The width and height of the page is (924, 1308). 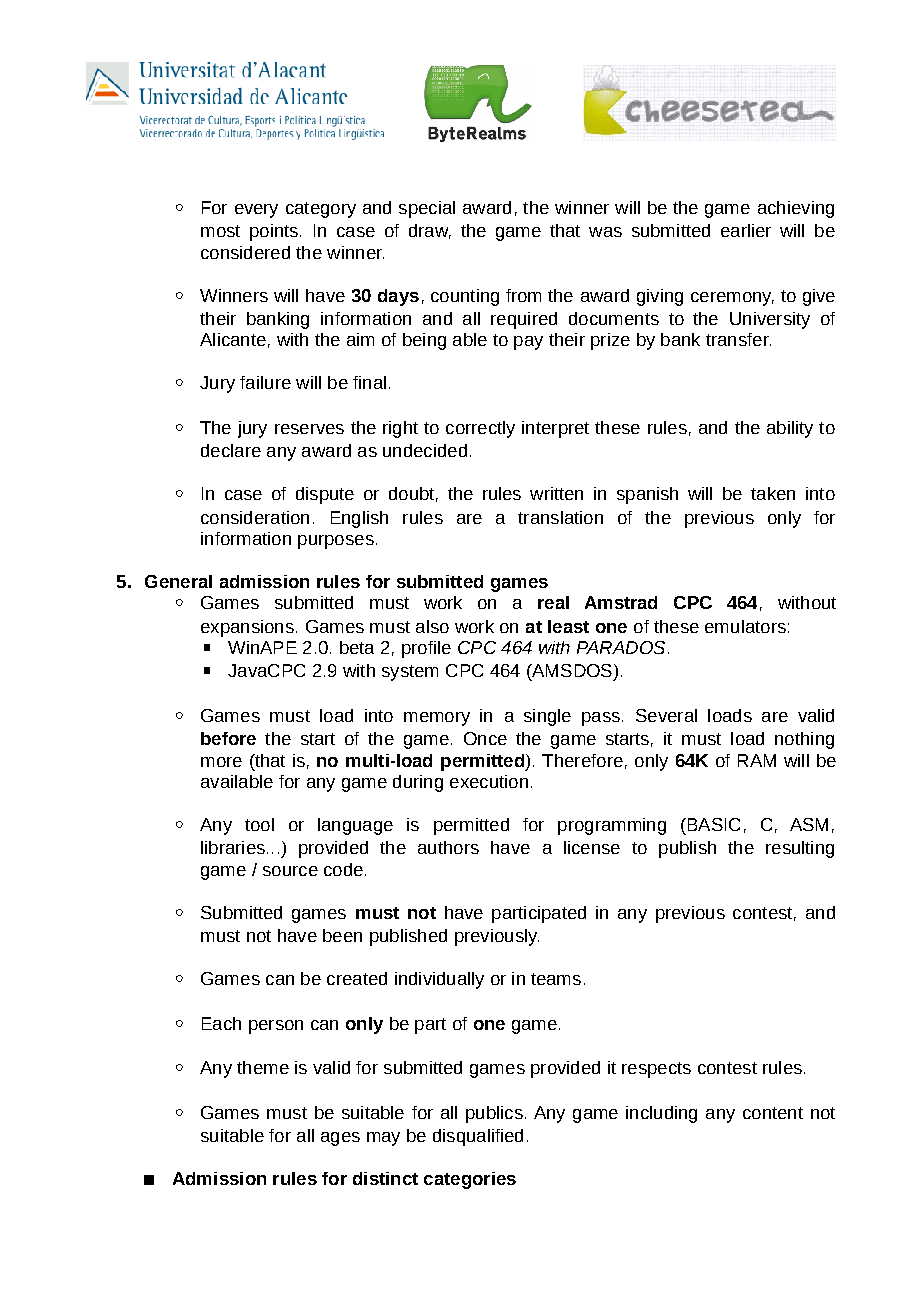 What do you see at coordinates (712, 824) in the page?
I see `BASIC` at bounding box center [712, 824].
